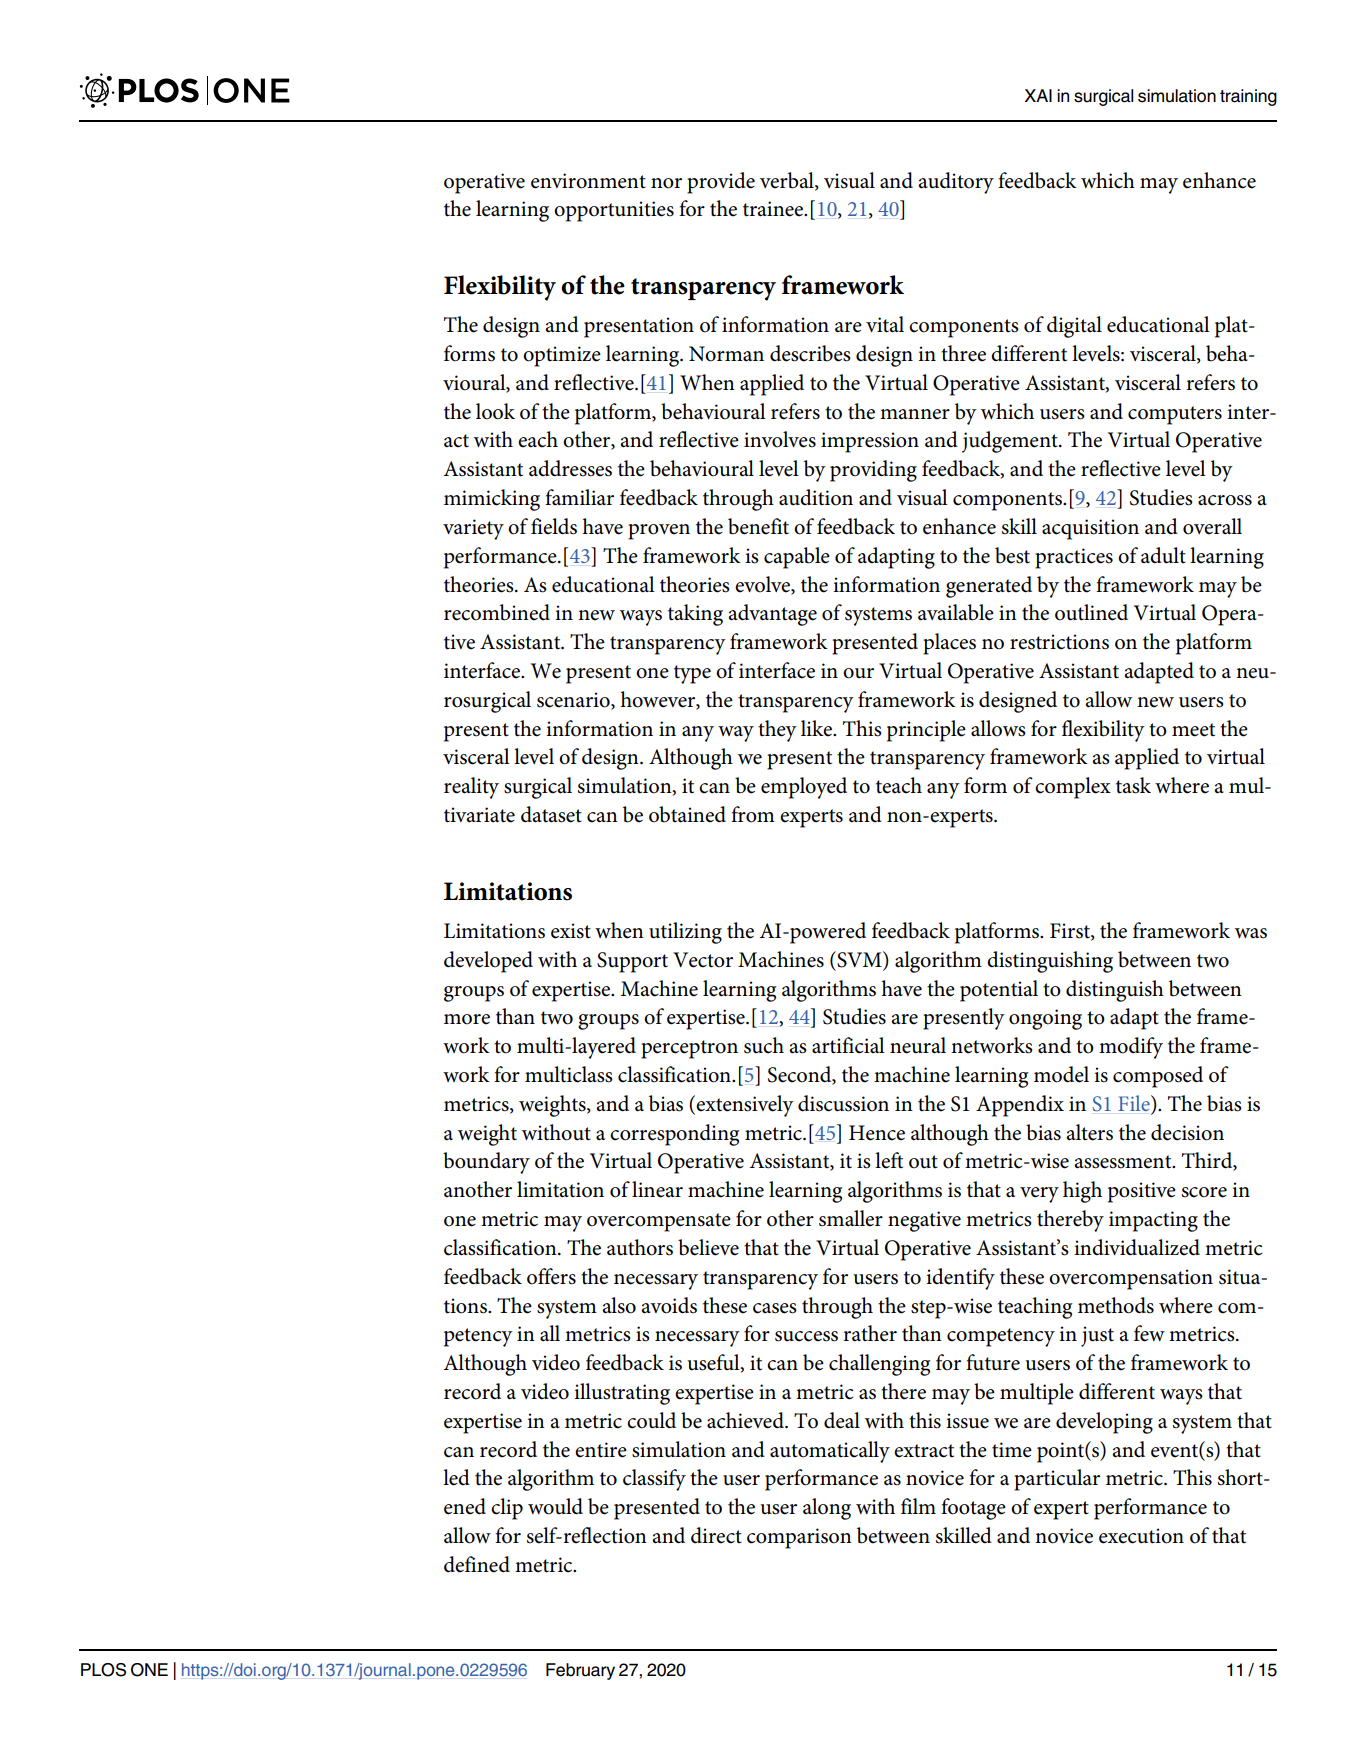 Image resolution: width=1357 pixels, height=1756 pixels. I want to click on environment, so click(588, 181).
